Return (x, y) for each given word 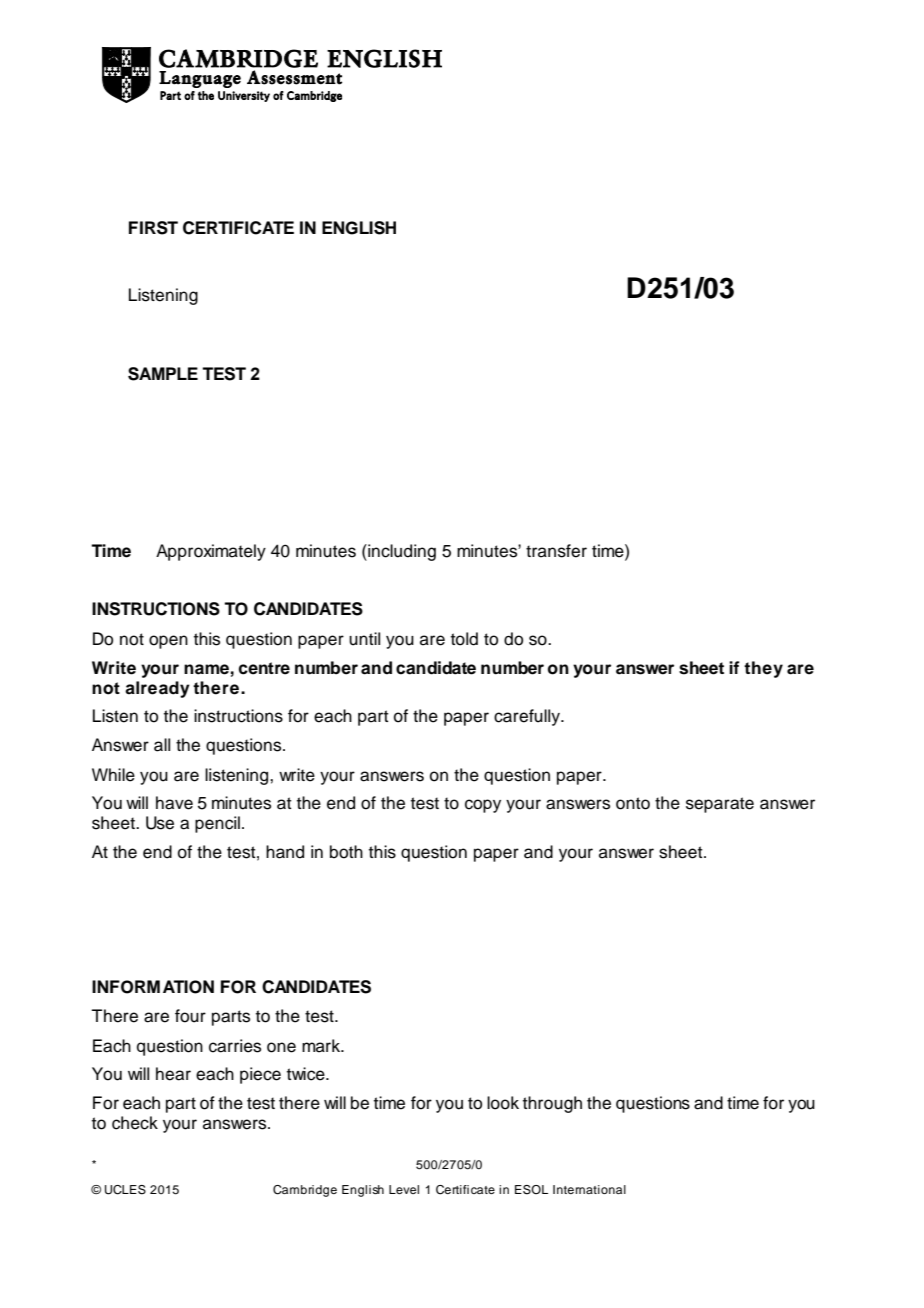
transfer (556, 551)
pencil (217, 824)
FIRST (153, 228)
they (763, 669)
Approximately (211, 552)
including (401, 552)
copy (483, 806)
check (135, 1123)
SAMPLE (163, 374)
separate (720, 805)
